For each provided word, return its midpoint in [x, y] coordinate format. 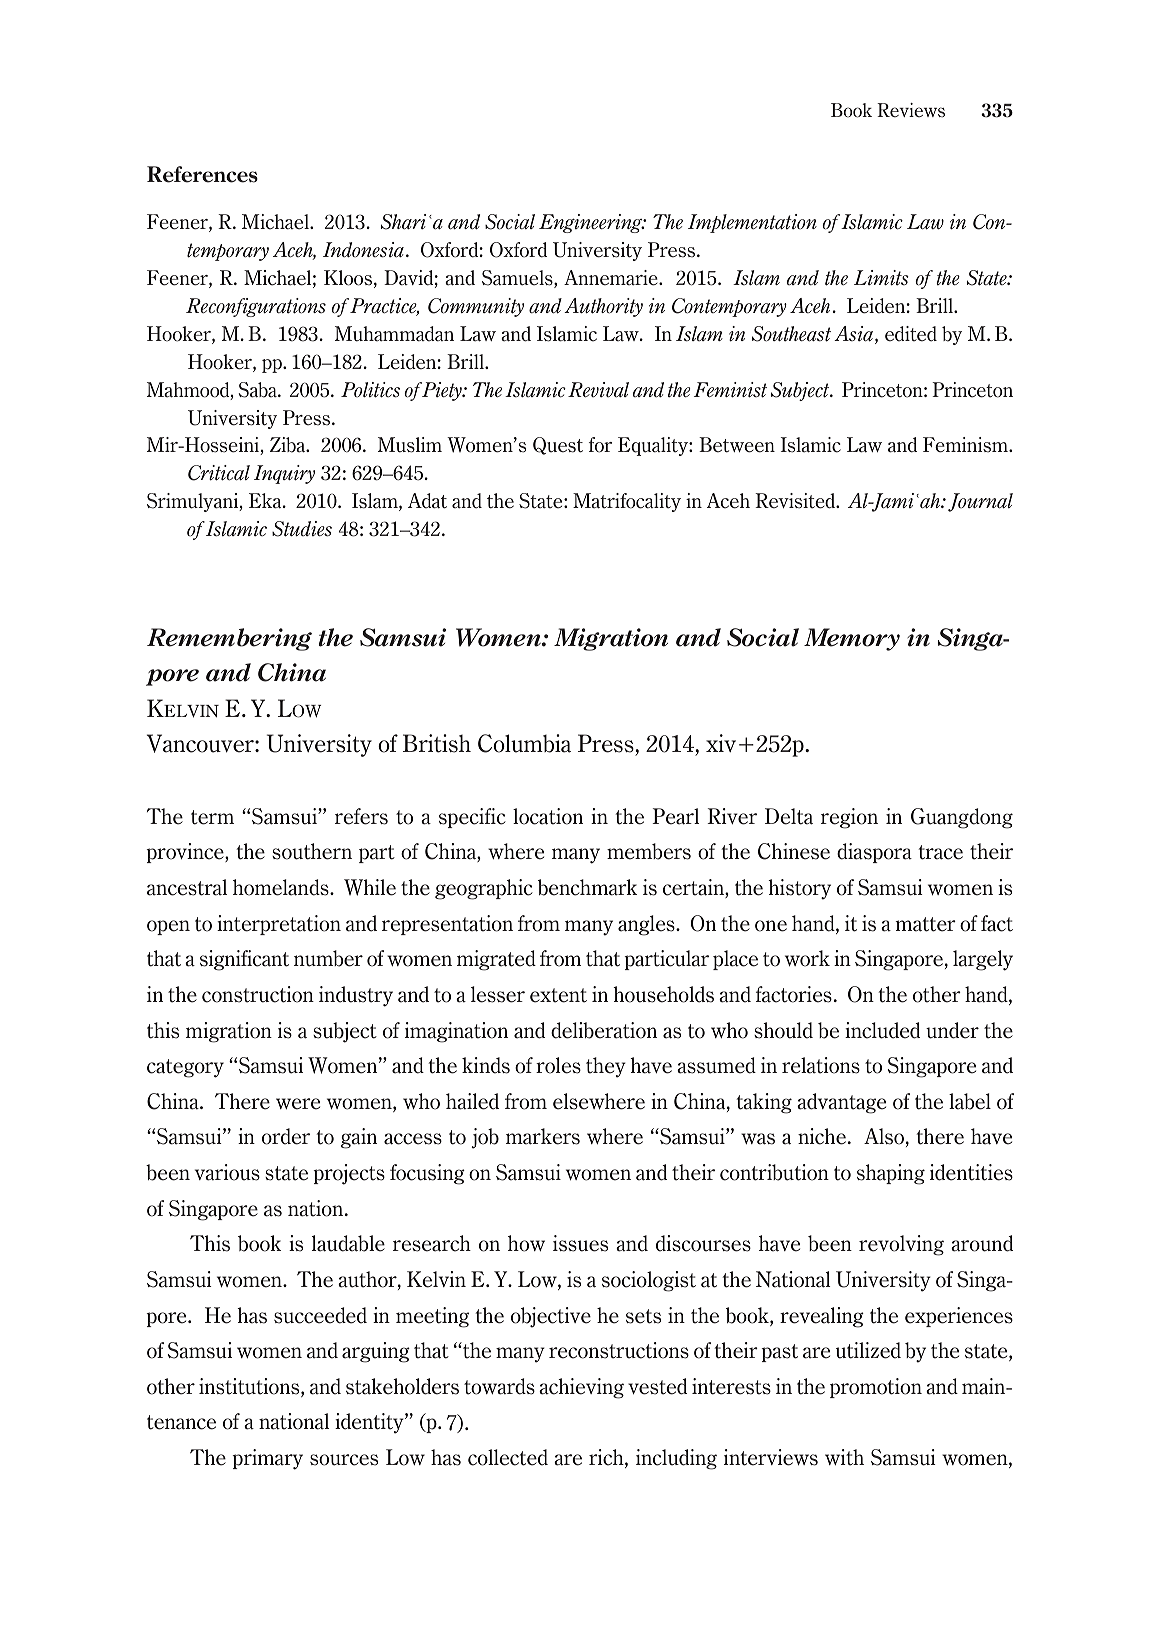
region [849, 818]
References [202, 174]
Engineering [592, 223]
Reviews [911, 110]
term [212, 817]
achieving [581, 1388]
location [548, 816]
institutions [250, 1387]
